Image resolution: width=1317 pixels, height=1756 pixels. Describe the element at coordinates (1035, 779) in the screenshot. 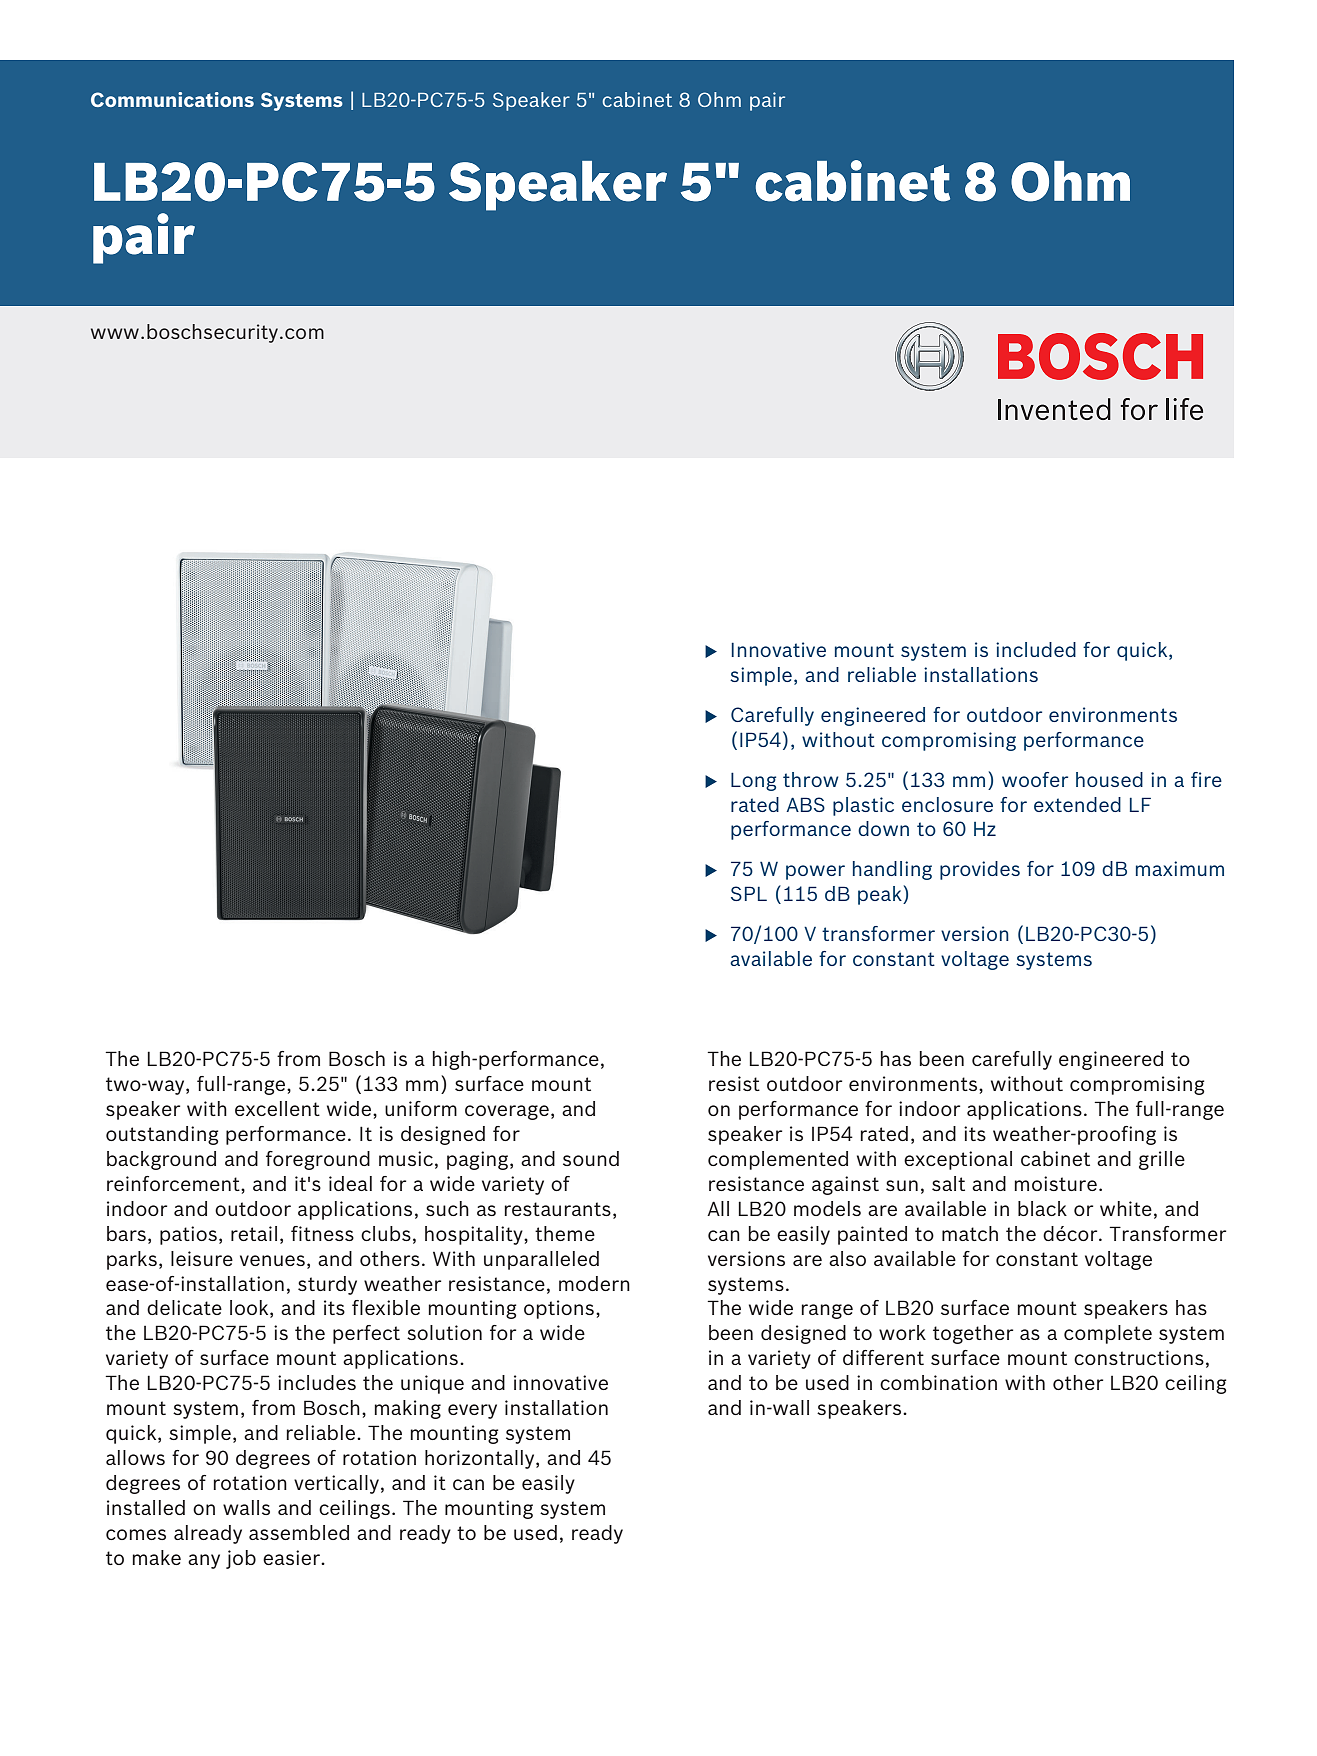

I see `woofer` at that location.
